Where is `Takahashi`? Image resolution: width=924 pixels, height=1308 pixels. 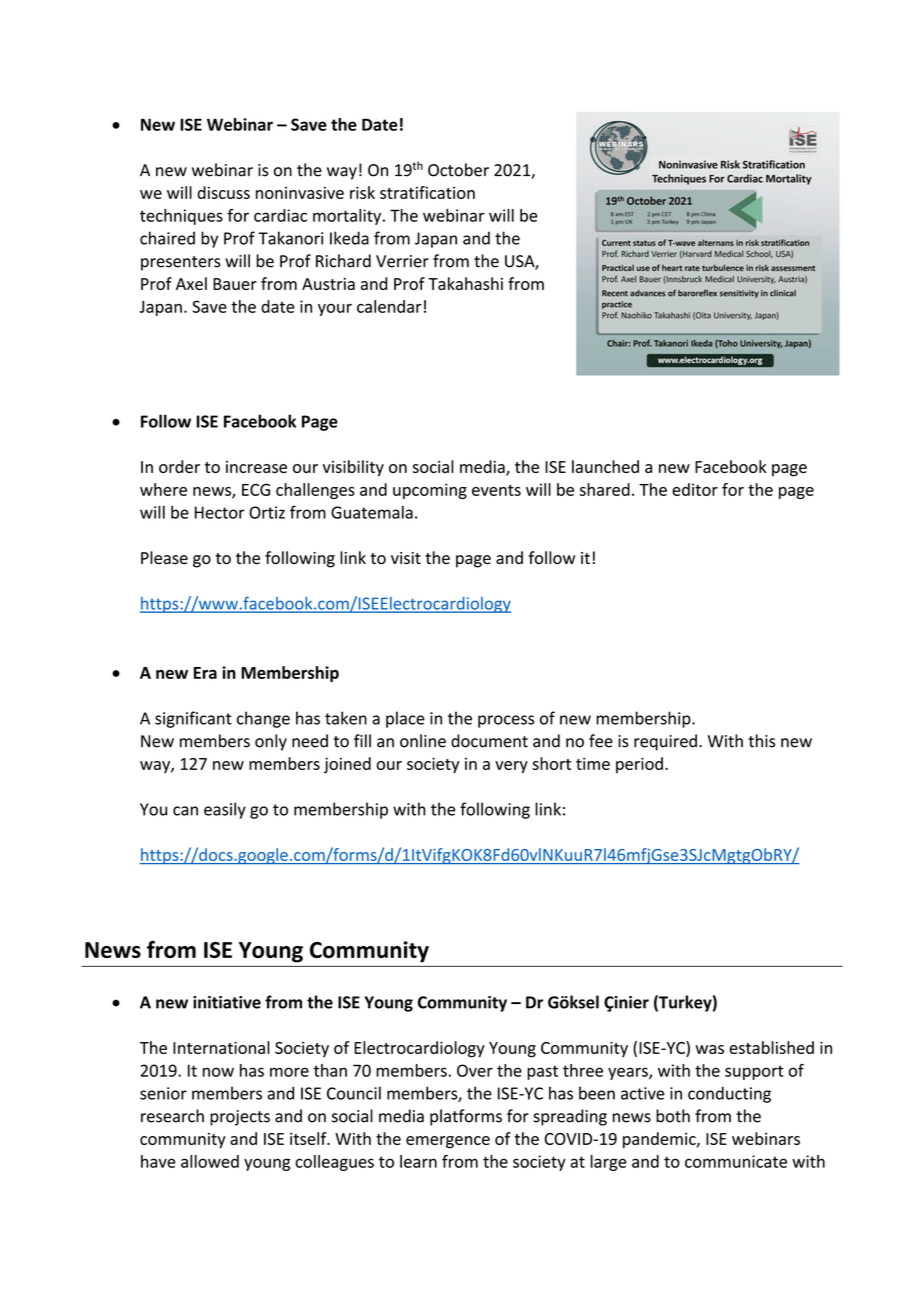
Takahashi is located at coordinates (465, 283).
